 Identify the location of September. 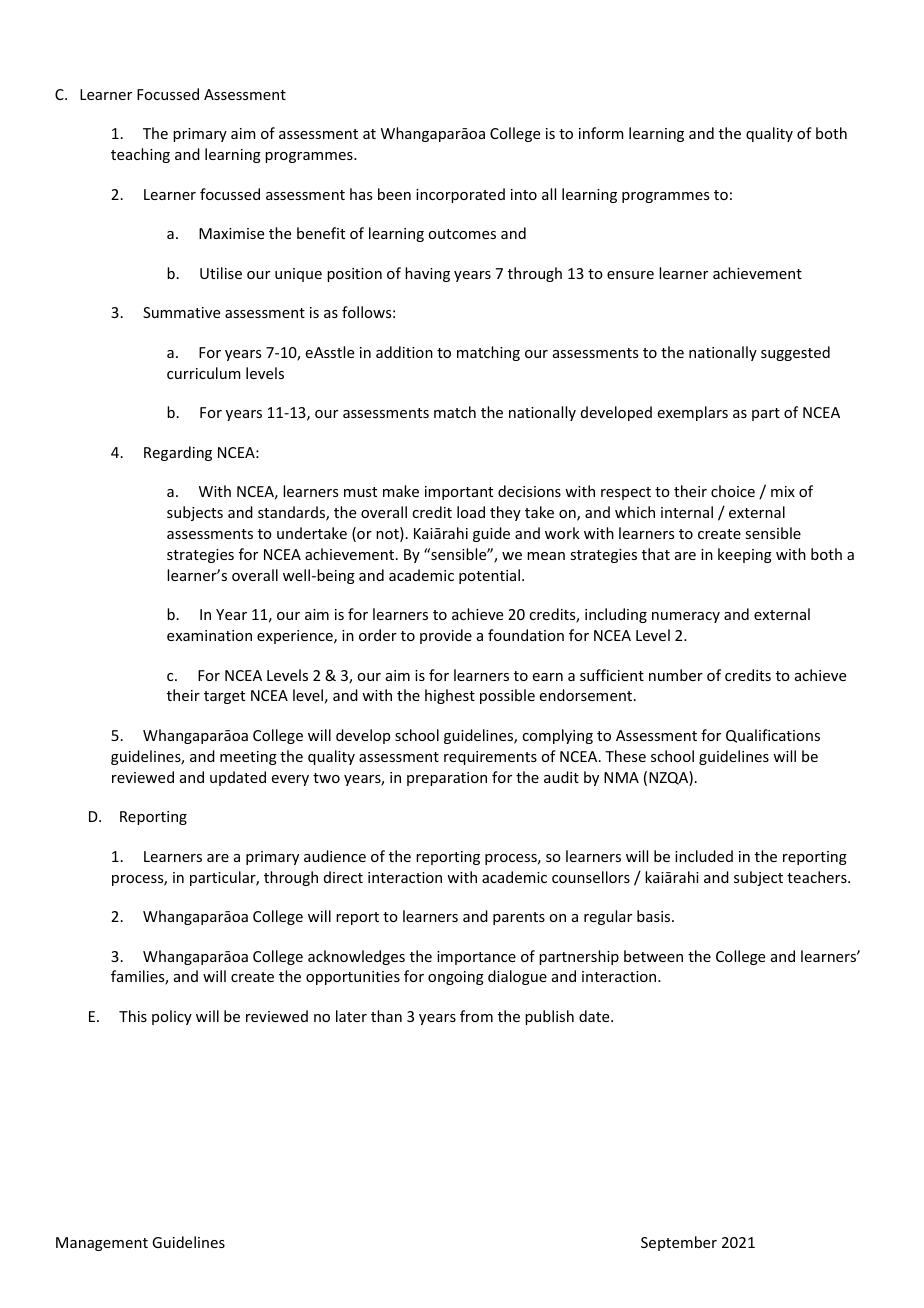
(679, 1243).
